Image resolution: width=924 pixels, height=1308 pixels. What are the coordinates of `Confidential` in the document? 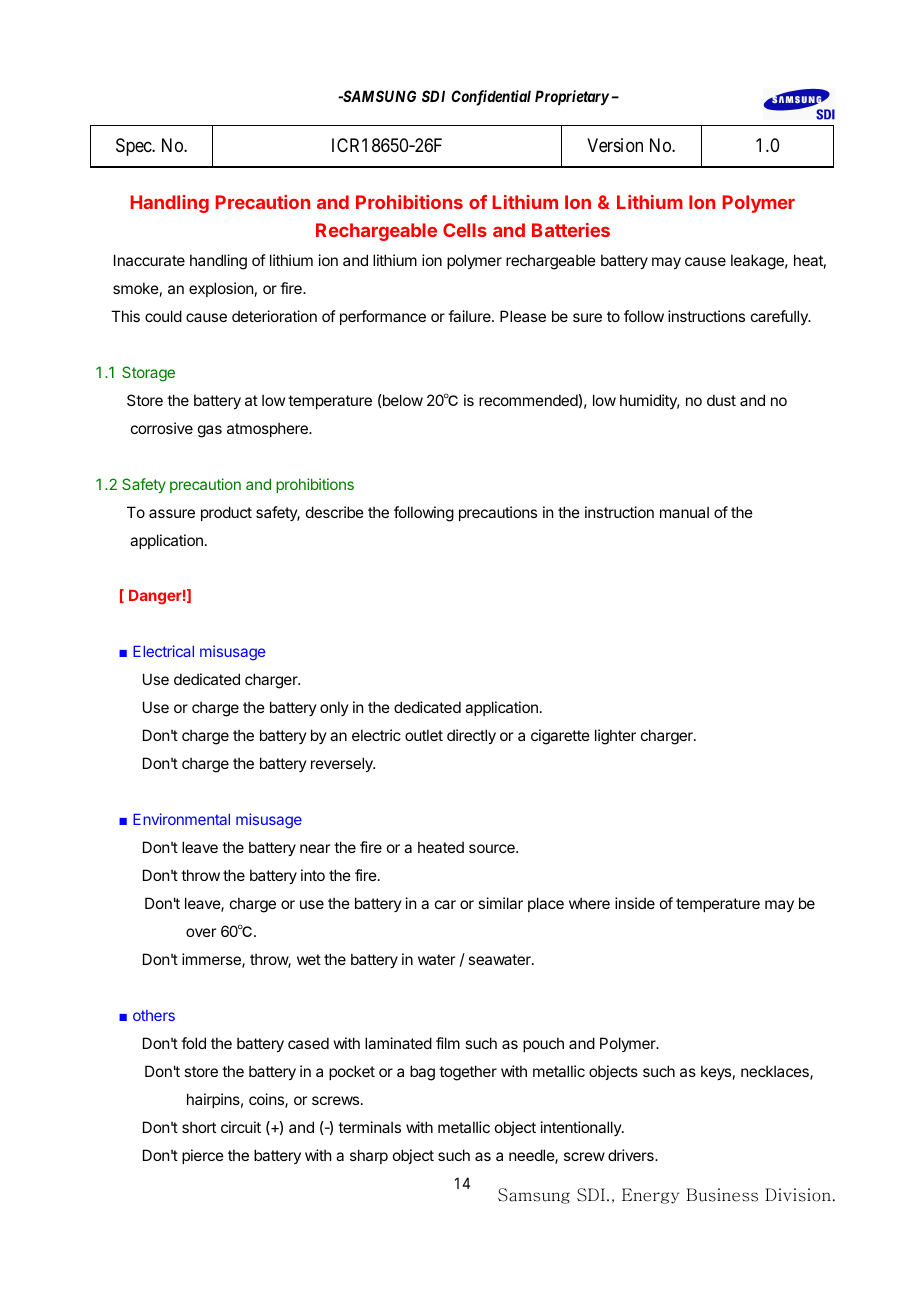 It's located at (491, 98).
